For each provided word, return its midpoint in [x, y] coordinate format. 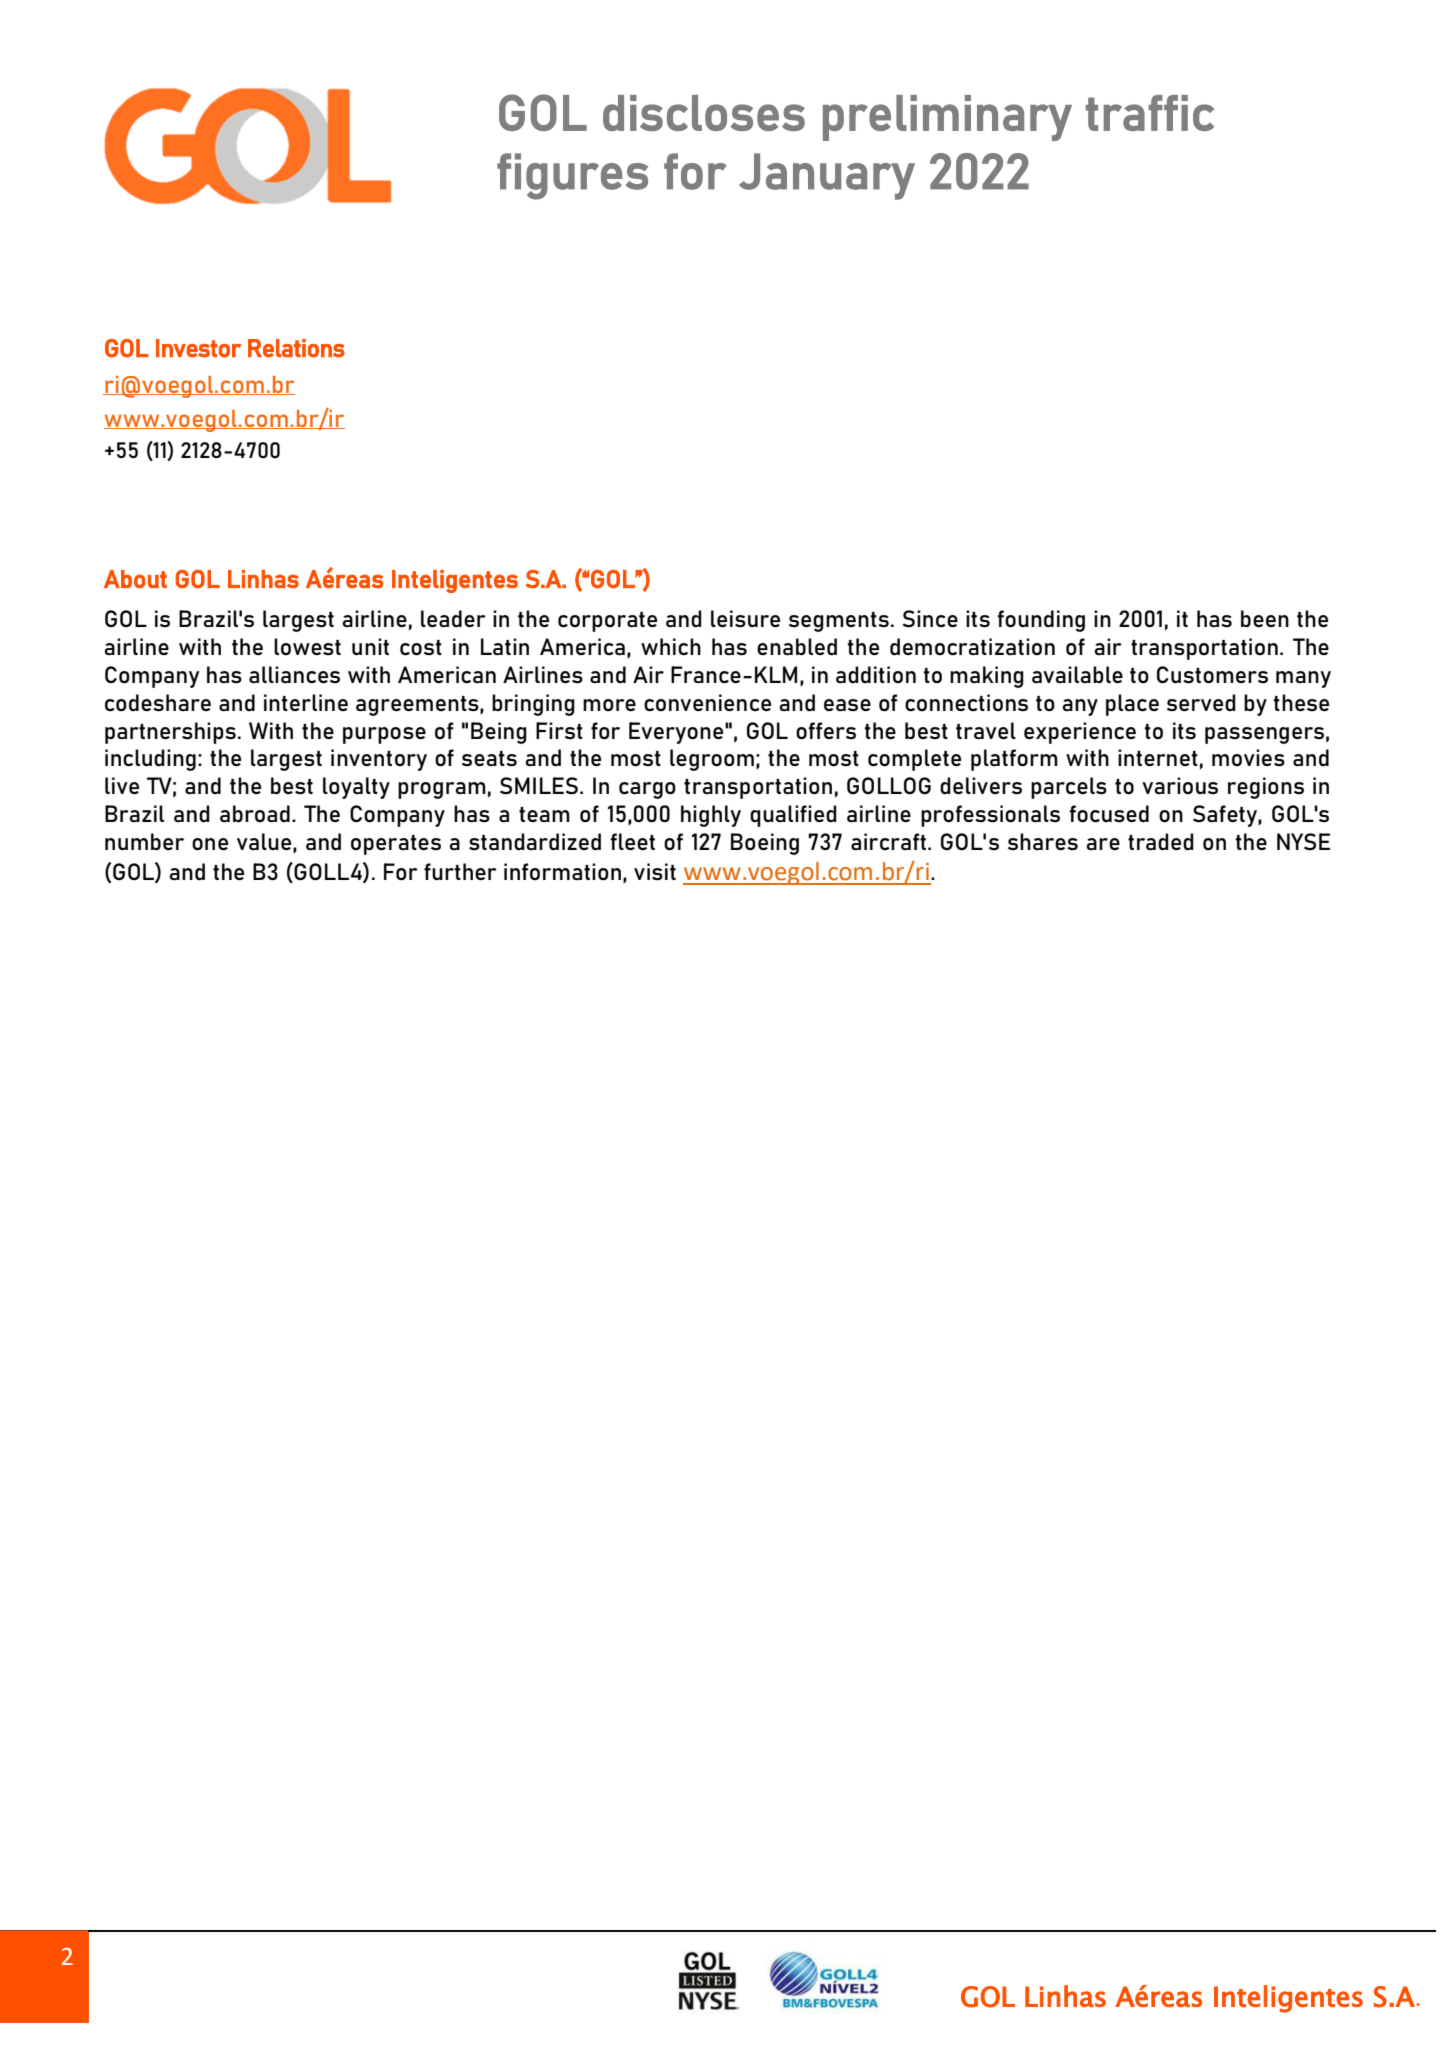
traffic [1150, 113]
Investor [198, 348]
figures [572, 176]
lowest [307, 646]
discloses [704, 113]
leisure [745, 618]
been [1265, 618]
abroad [255, 813]
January [827, 176]
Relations [296, 348]
